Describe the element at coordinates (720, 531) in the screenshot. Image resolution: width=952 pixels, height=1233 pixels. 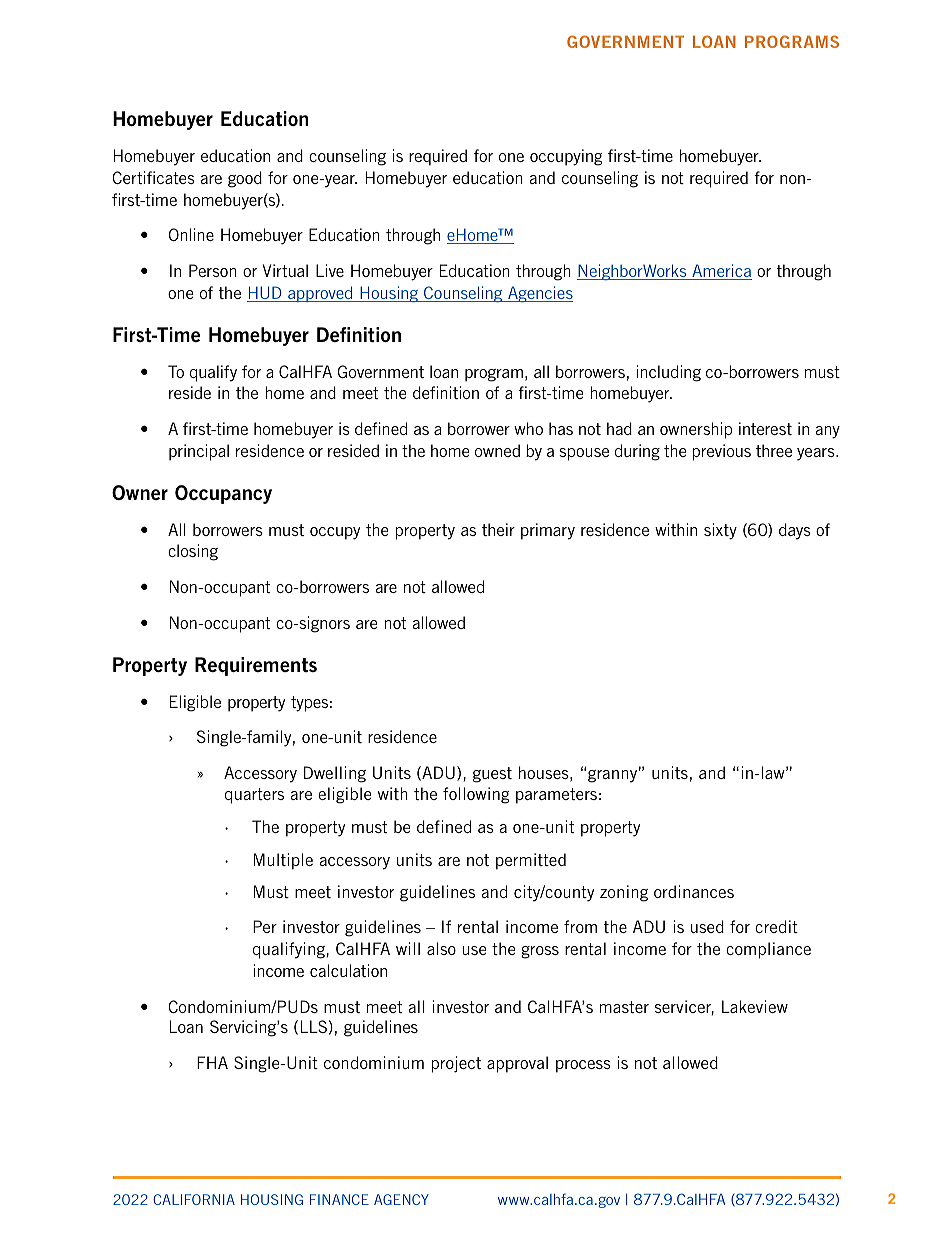
I see `sixty` at that location.
